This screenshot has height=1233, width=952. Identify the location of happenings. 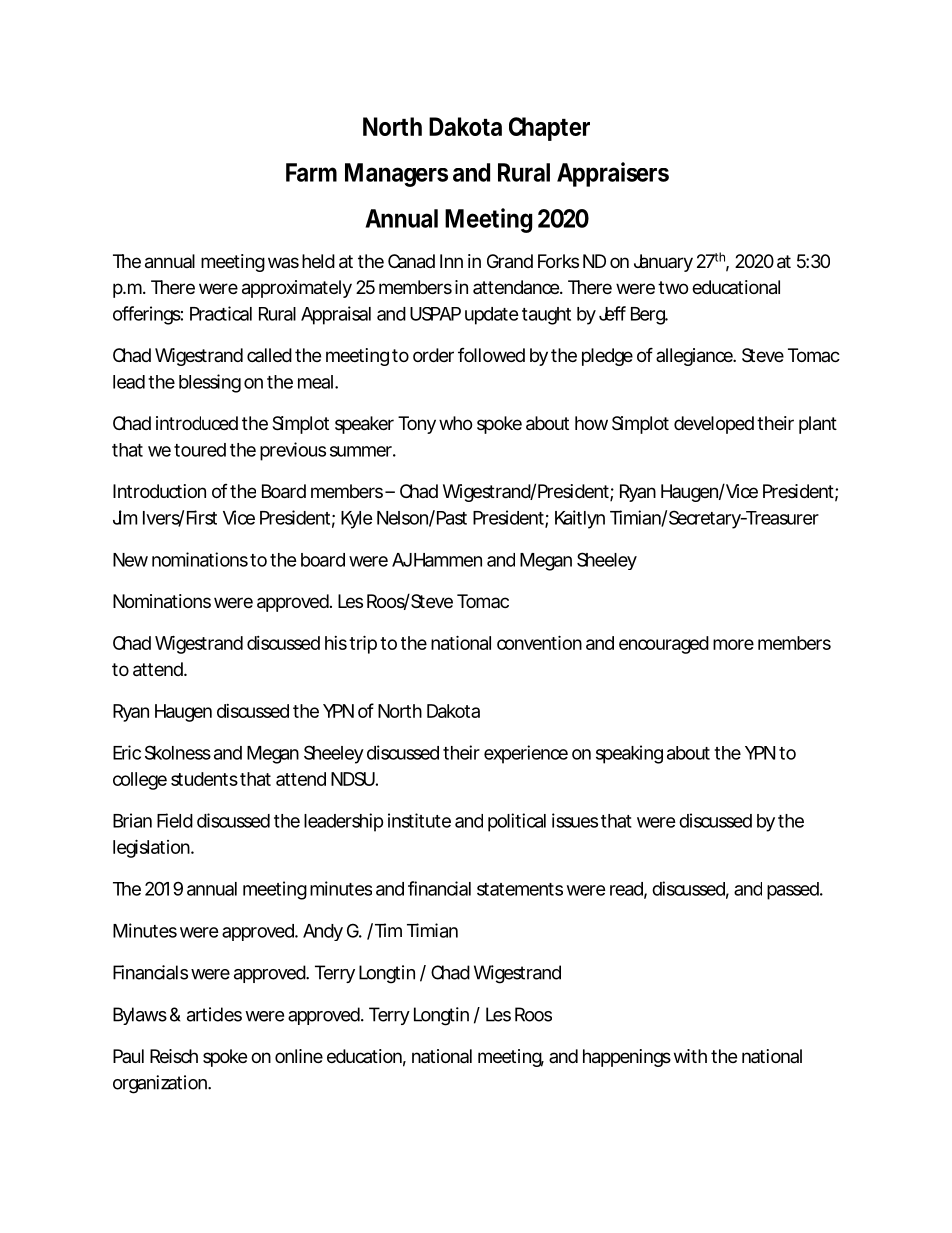
(627, 1058).
